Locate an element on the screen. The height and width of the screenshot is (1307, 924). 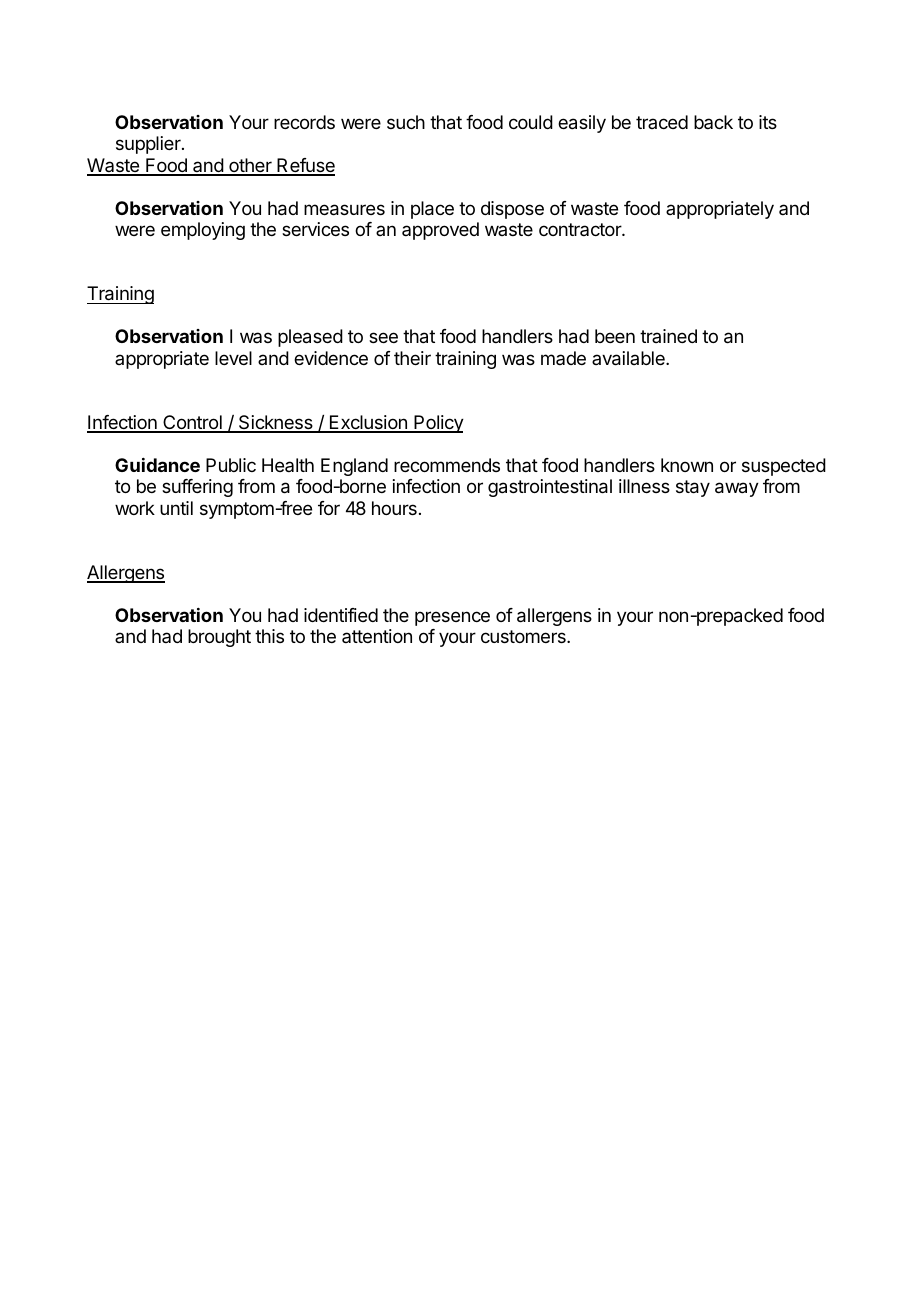
known is located at coordinates (687, 465).
